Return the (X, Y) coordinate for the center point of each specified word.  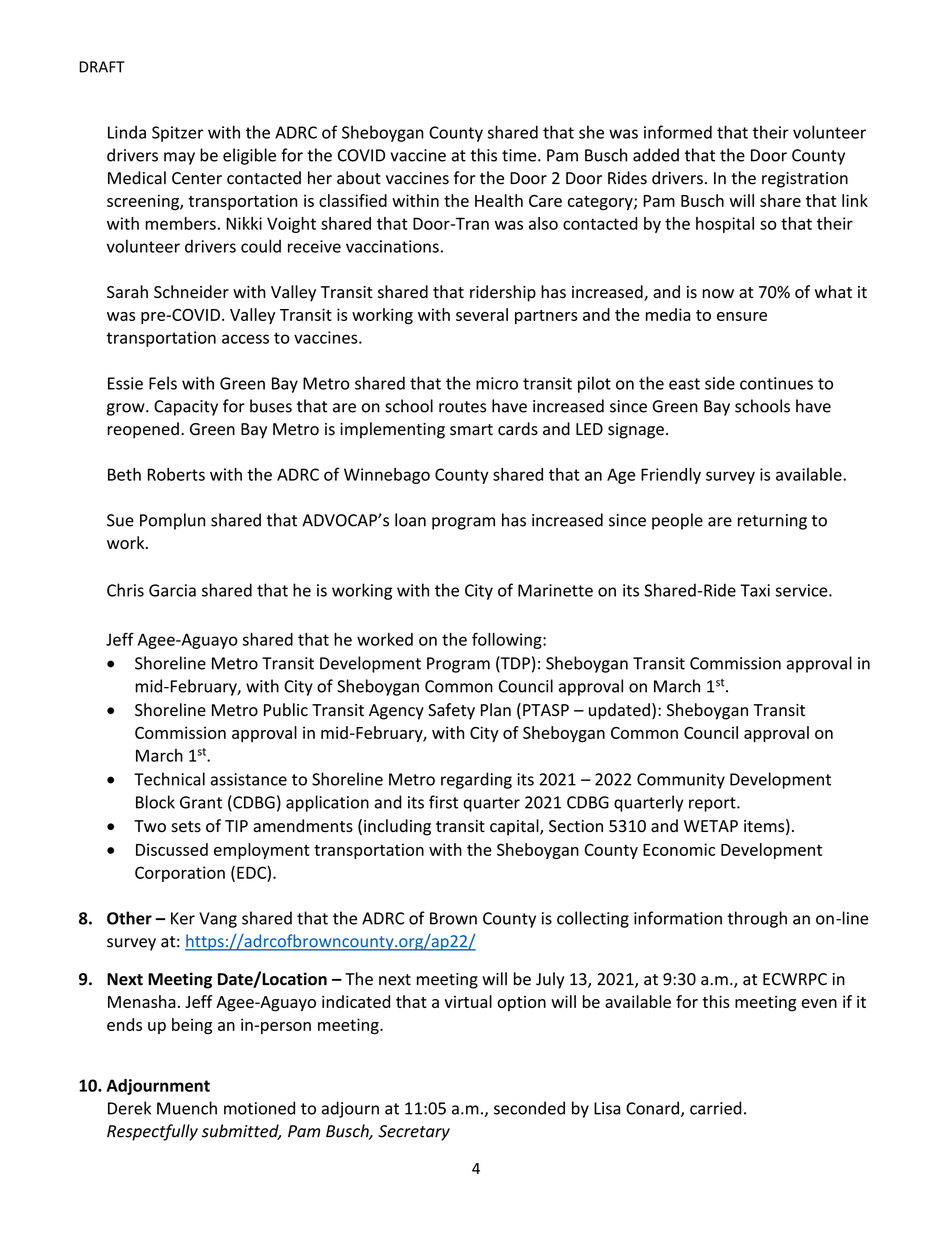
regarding (476, 780)
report (713, 804)
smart (471, 430)
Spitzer (178, 134)
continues (776, 383)
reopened (143, 430)
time (519, 155)
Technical (169, 779)
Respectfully (152, 1132)
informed (678, 132)
